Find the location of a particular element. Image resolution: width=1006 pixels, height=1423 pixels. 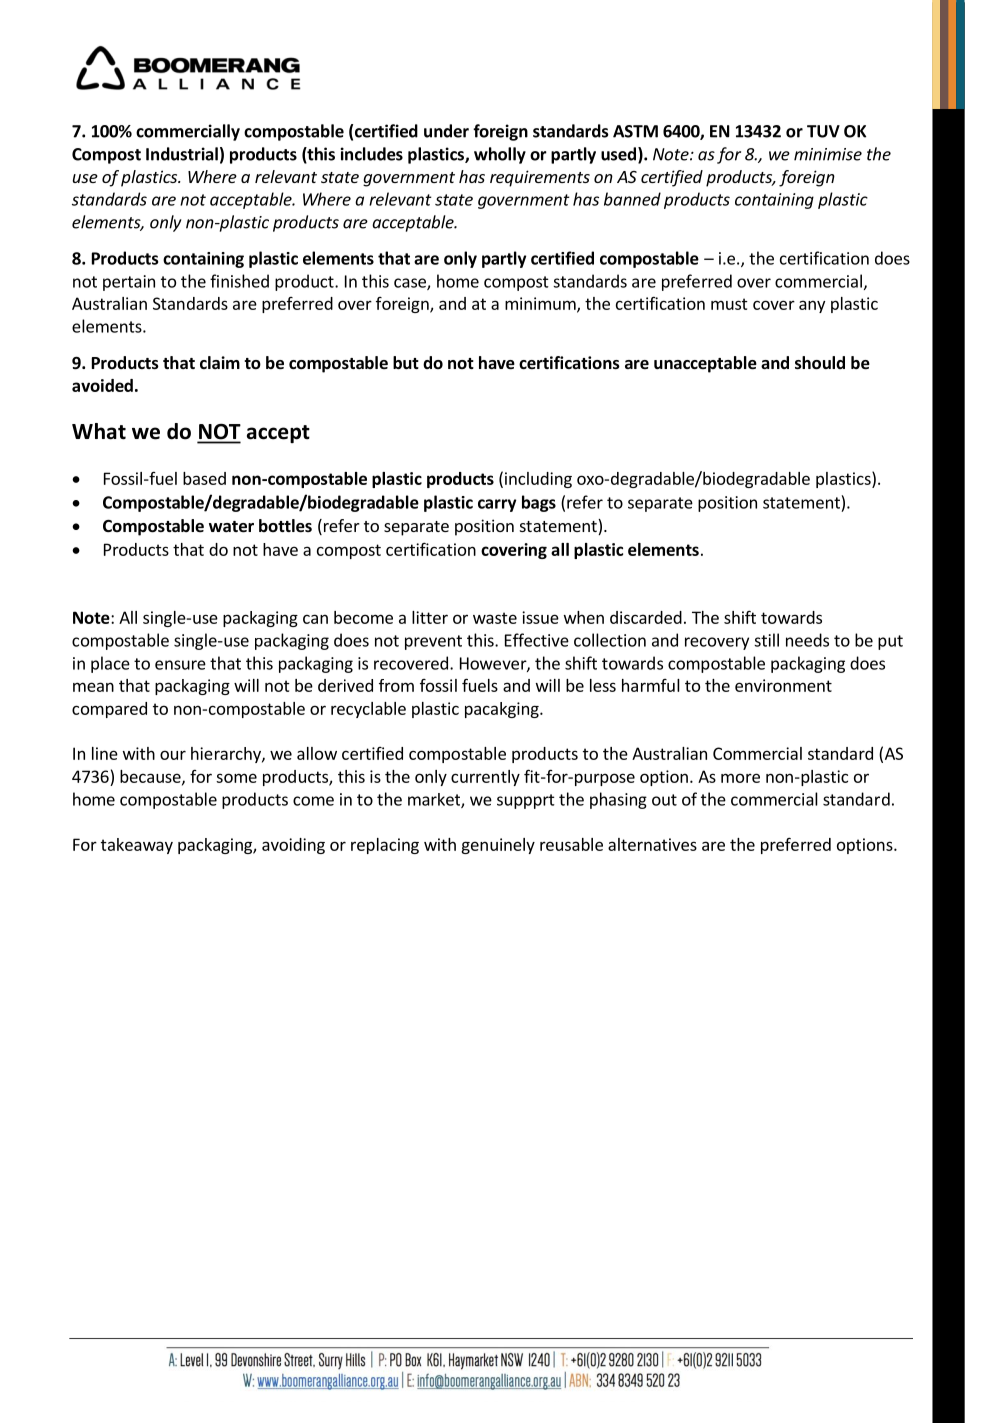

wholly is located at coordinates (500, 155).
